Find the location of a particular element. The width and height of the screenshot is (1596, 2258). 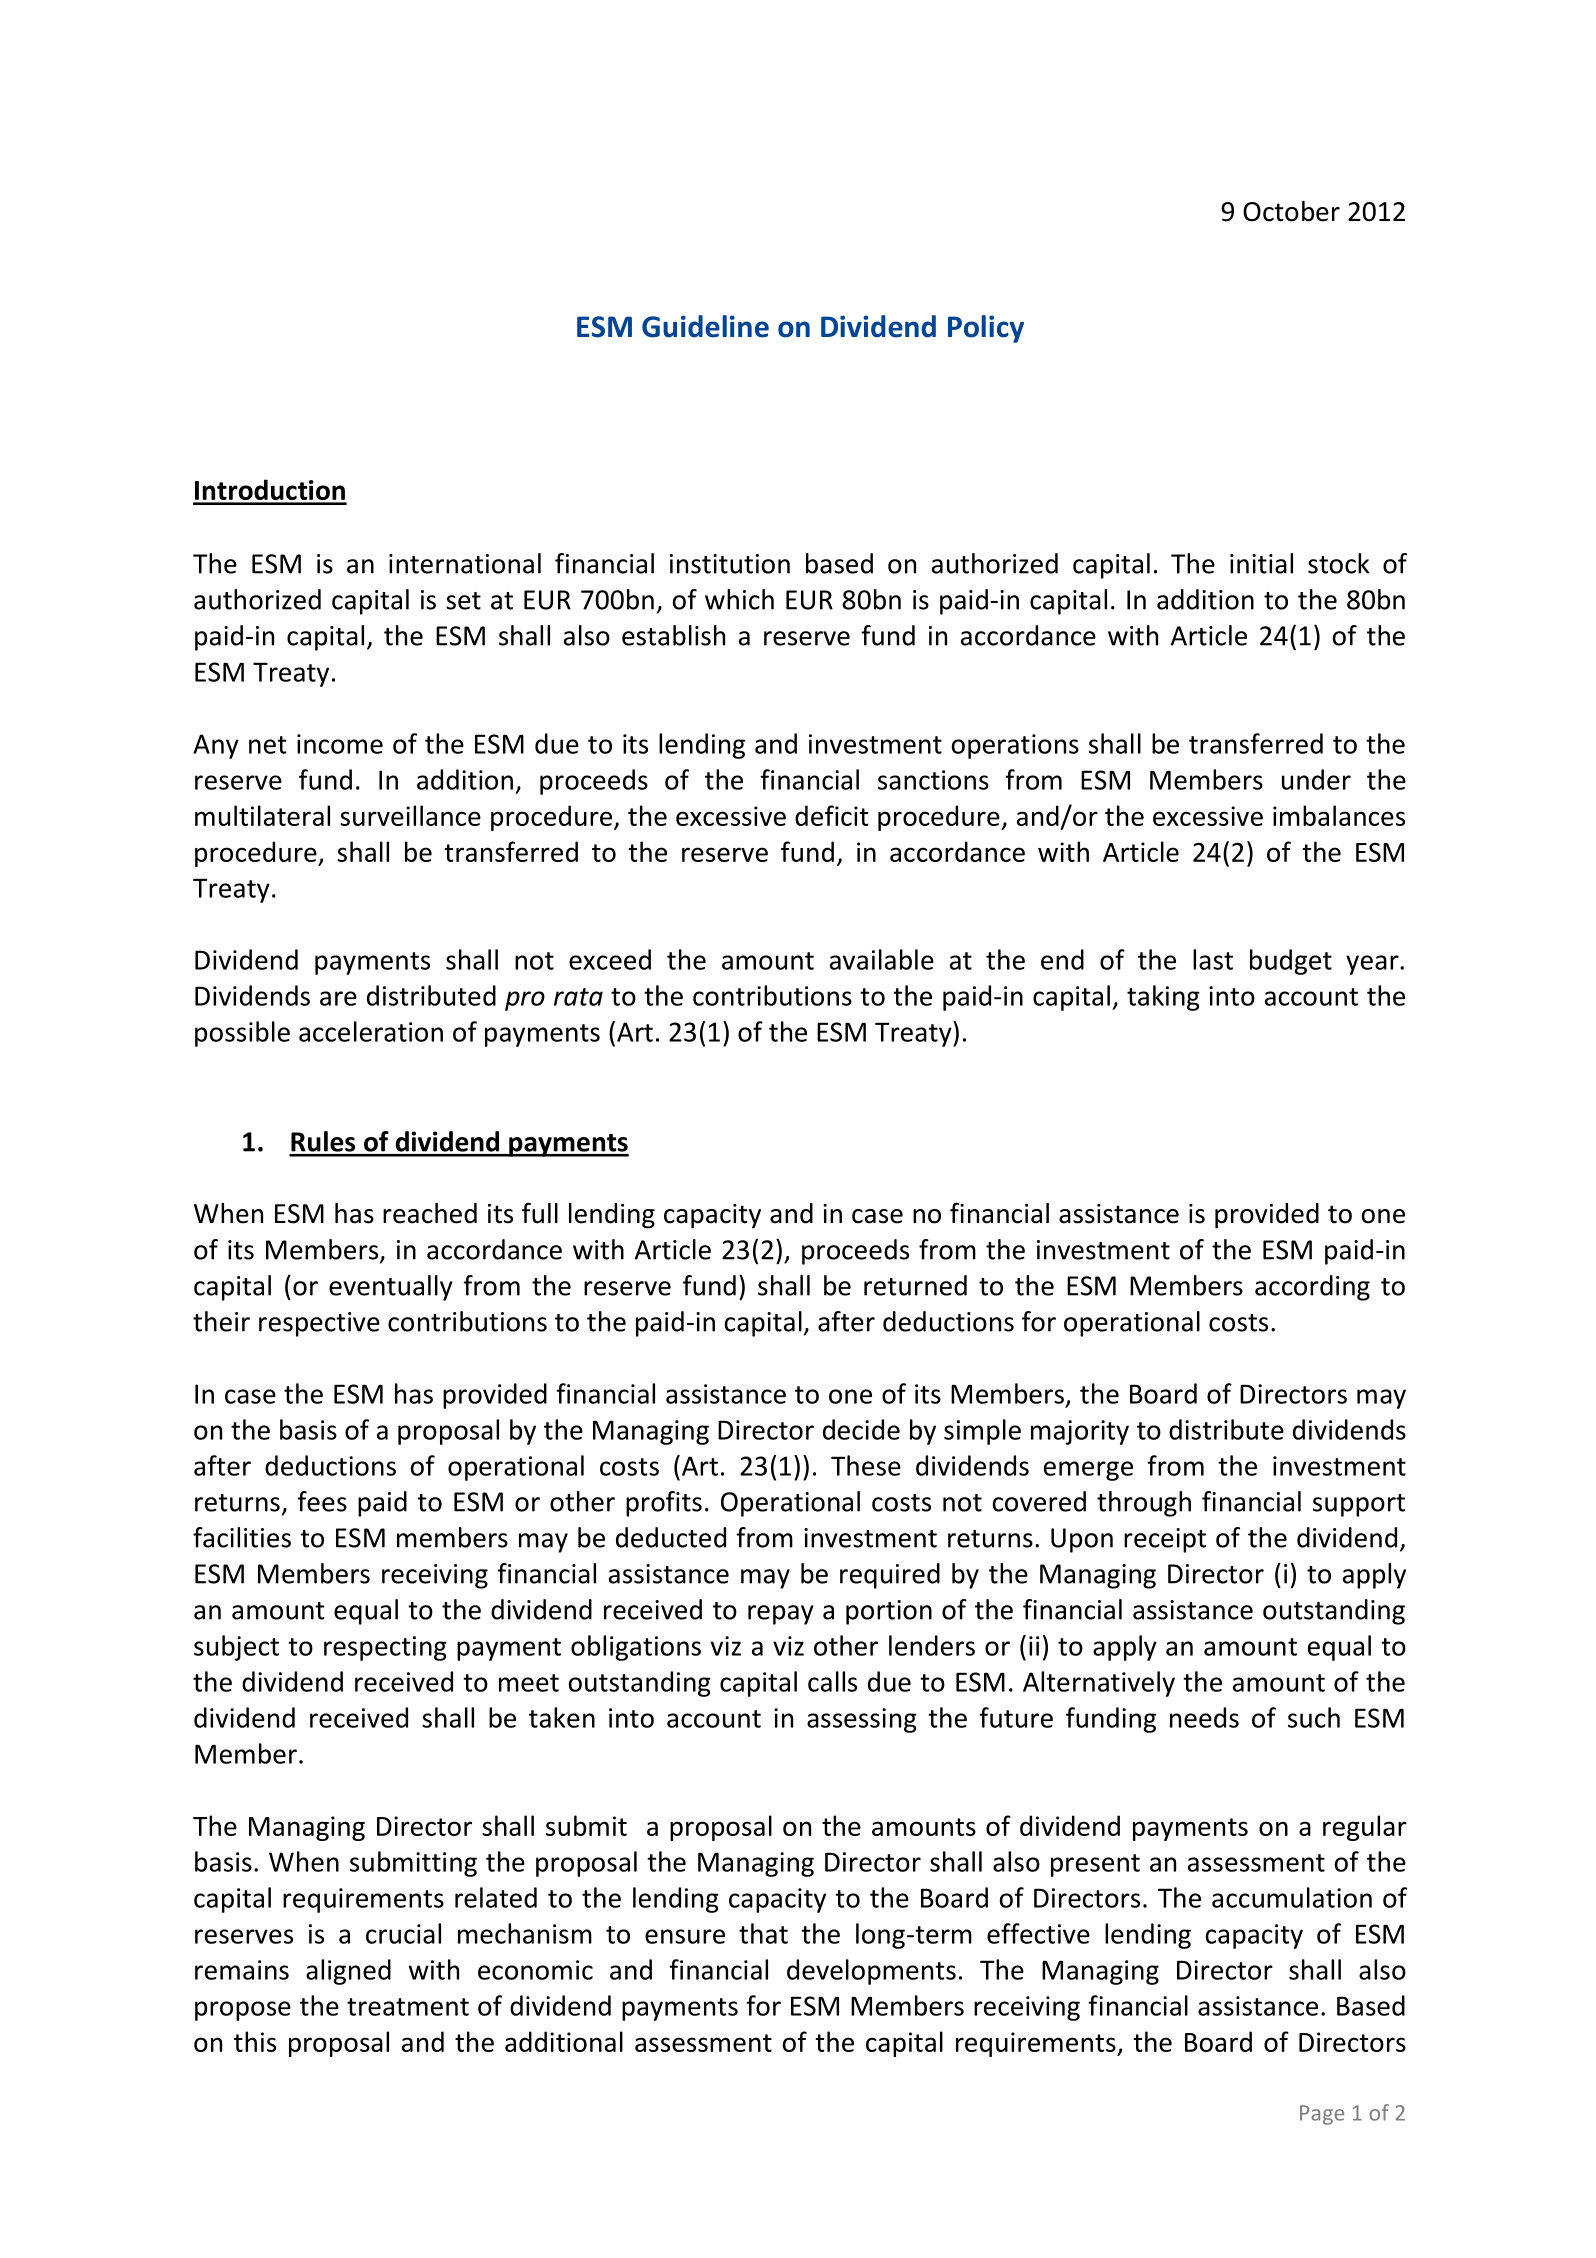

Policy is located at coordinates (986, 329).
